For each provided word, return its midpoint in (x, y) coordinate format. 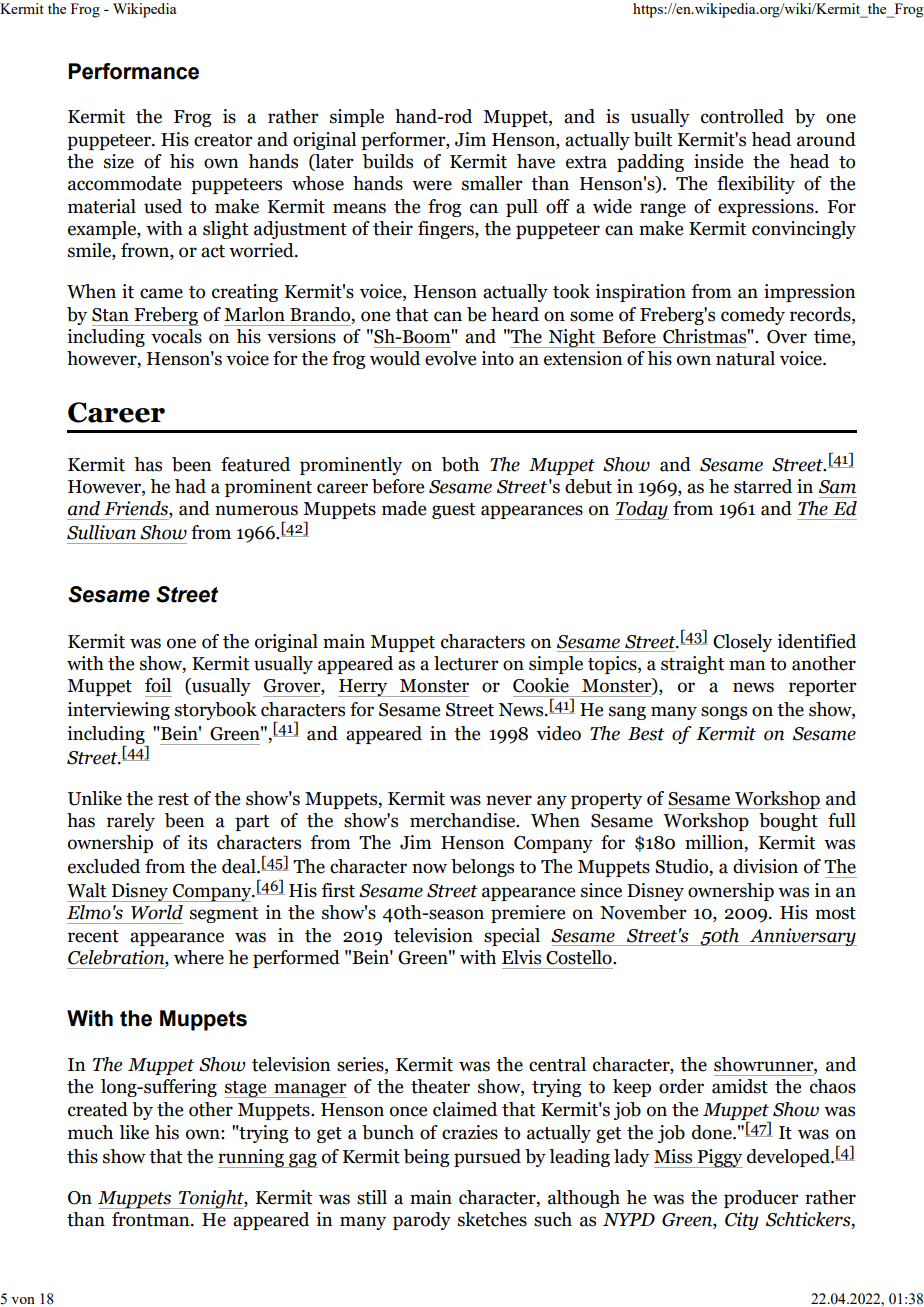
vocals (176, 336)
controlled (742, 116)
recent (93, 936)
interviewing (118, 711)
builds (388, 161)
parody (422, 1221)
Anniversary (802, 937)
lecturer (466, 663)
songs (724, 713)
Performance (133, 71)
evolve (450, 358)
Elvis (521, 957)
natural (745, 358)
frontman (152, 1219)
